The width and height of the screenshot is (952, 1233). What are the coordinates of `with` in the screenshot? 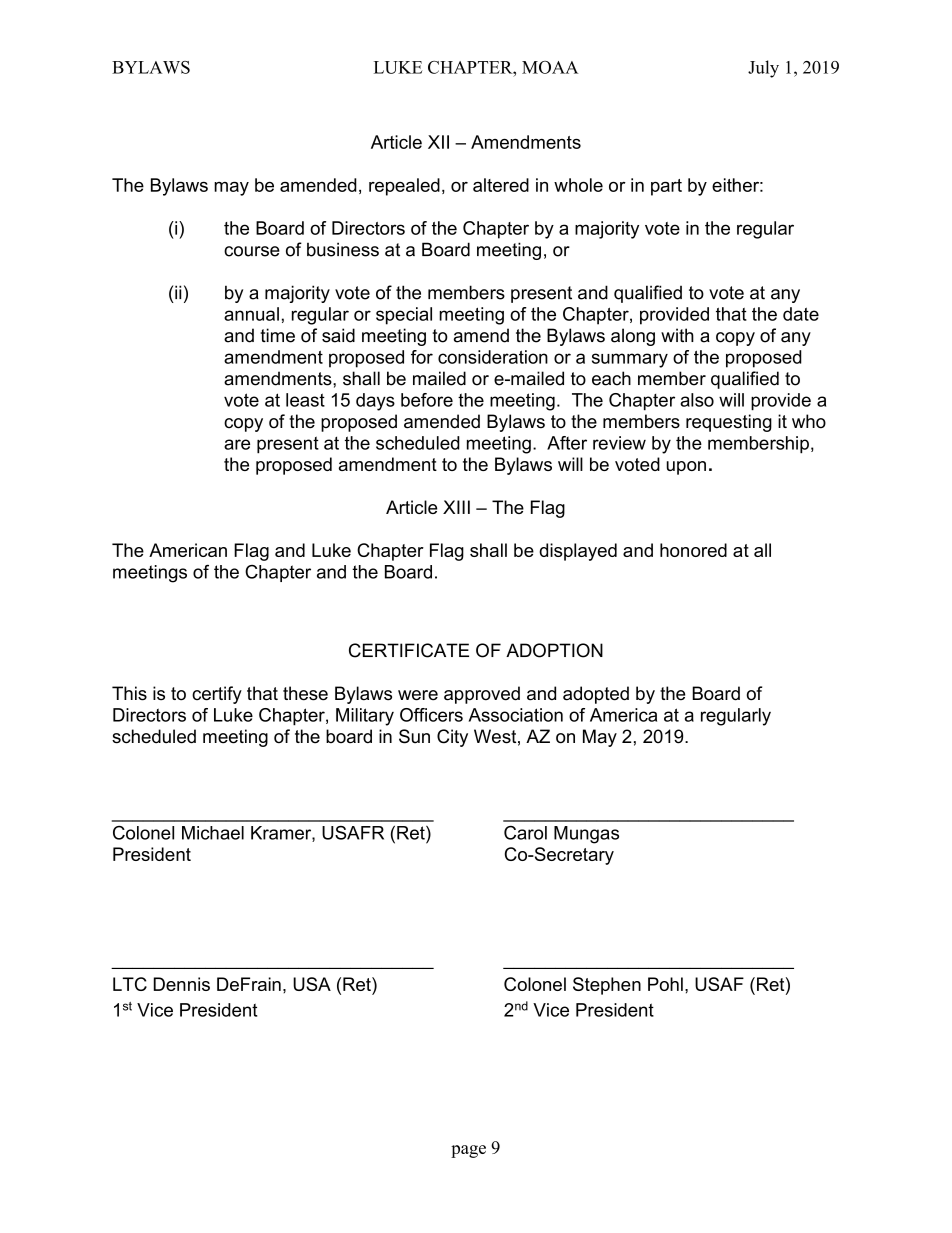 It's located at (677, 335).
